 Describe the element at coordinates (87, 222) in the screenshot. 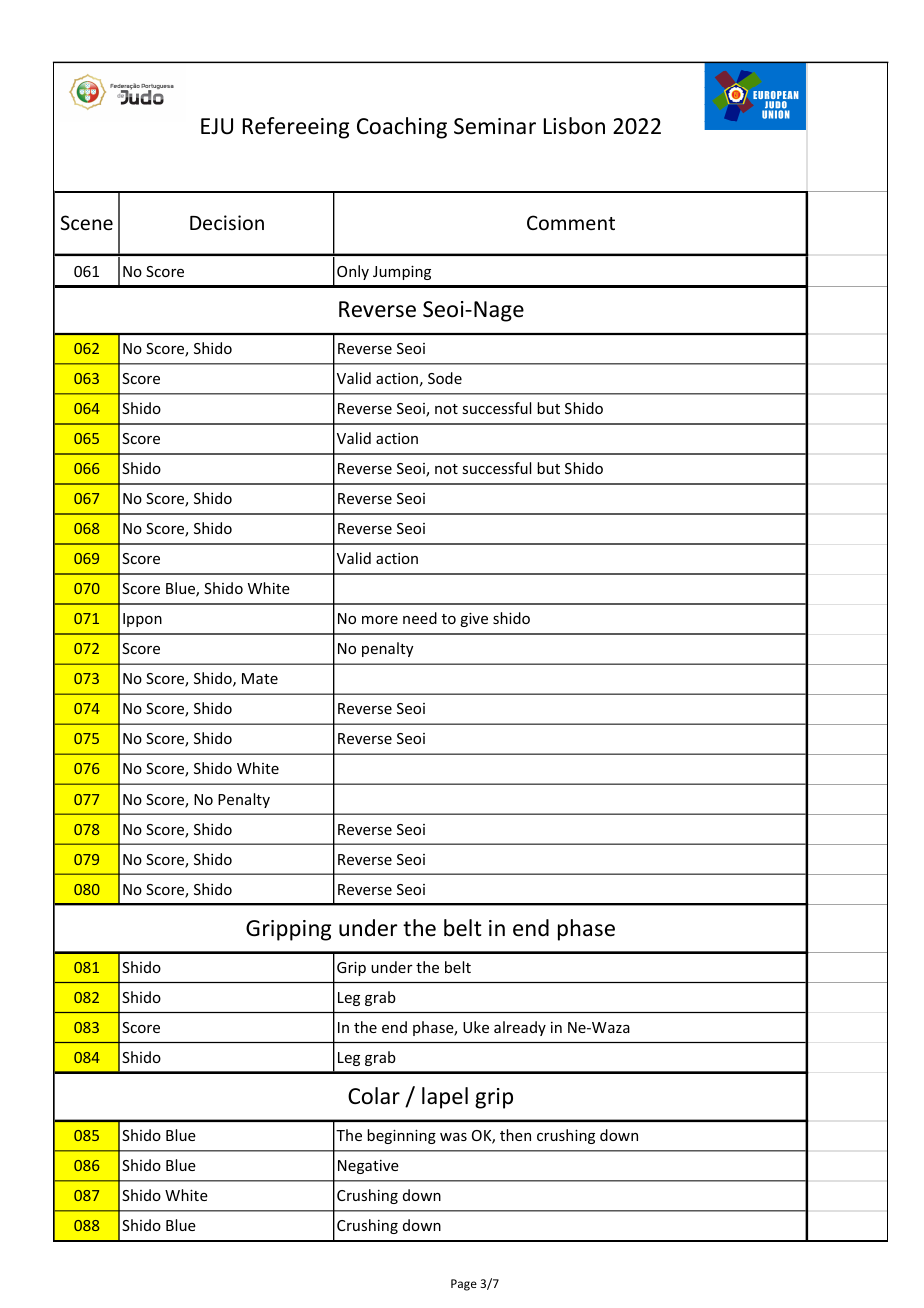

I see `Scene` at that location.
